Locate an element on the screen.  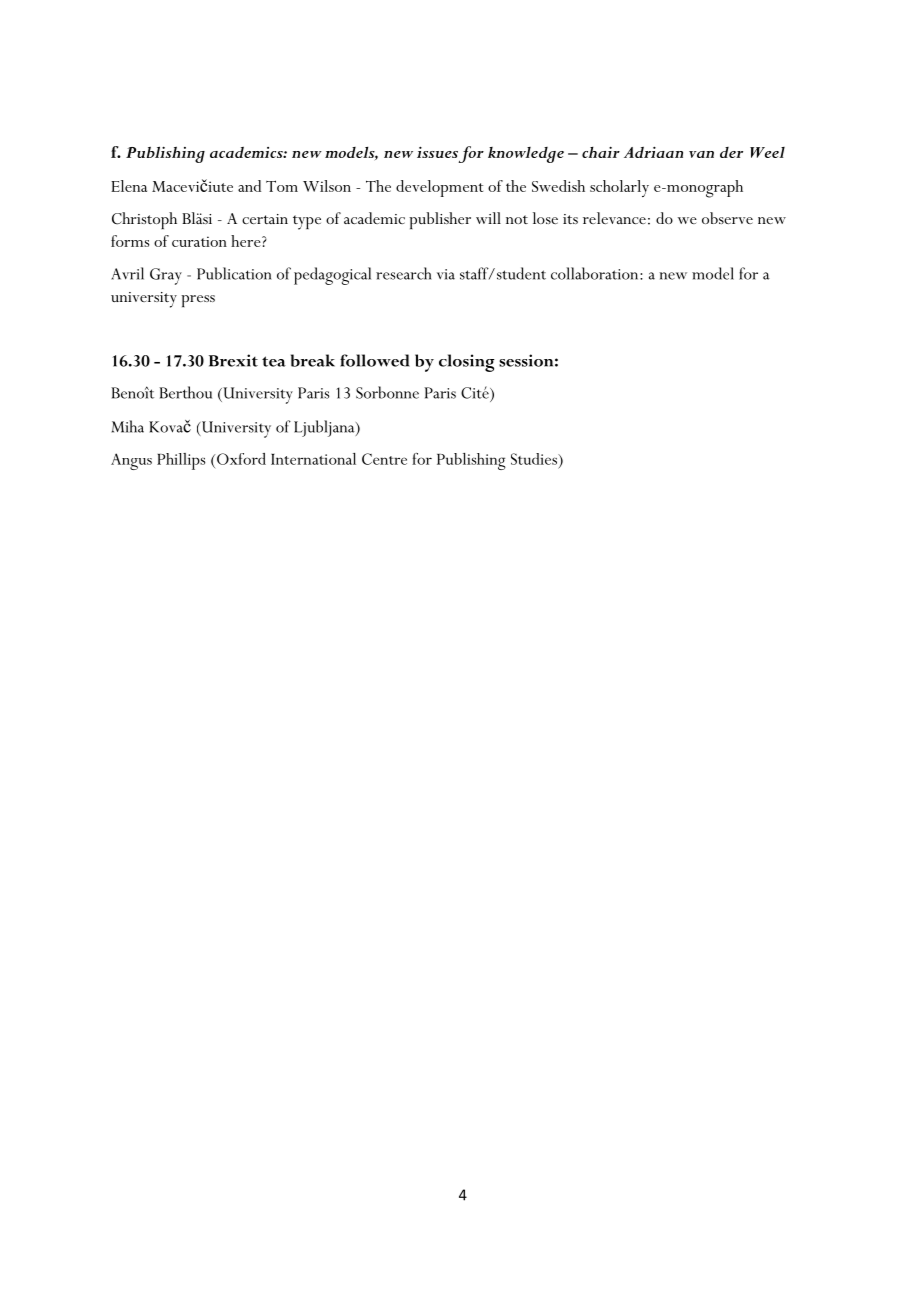
via is located at coordinates (446, 274).
